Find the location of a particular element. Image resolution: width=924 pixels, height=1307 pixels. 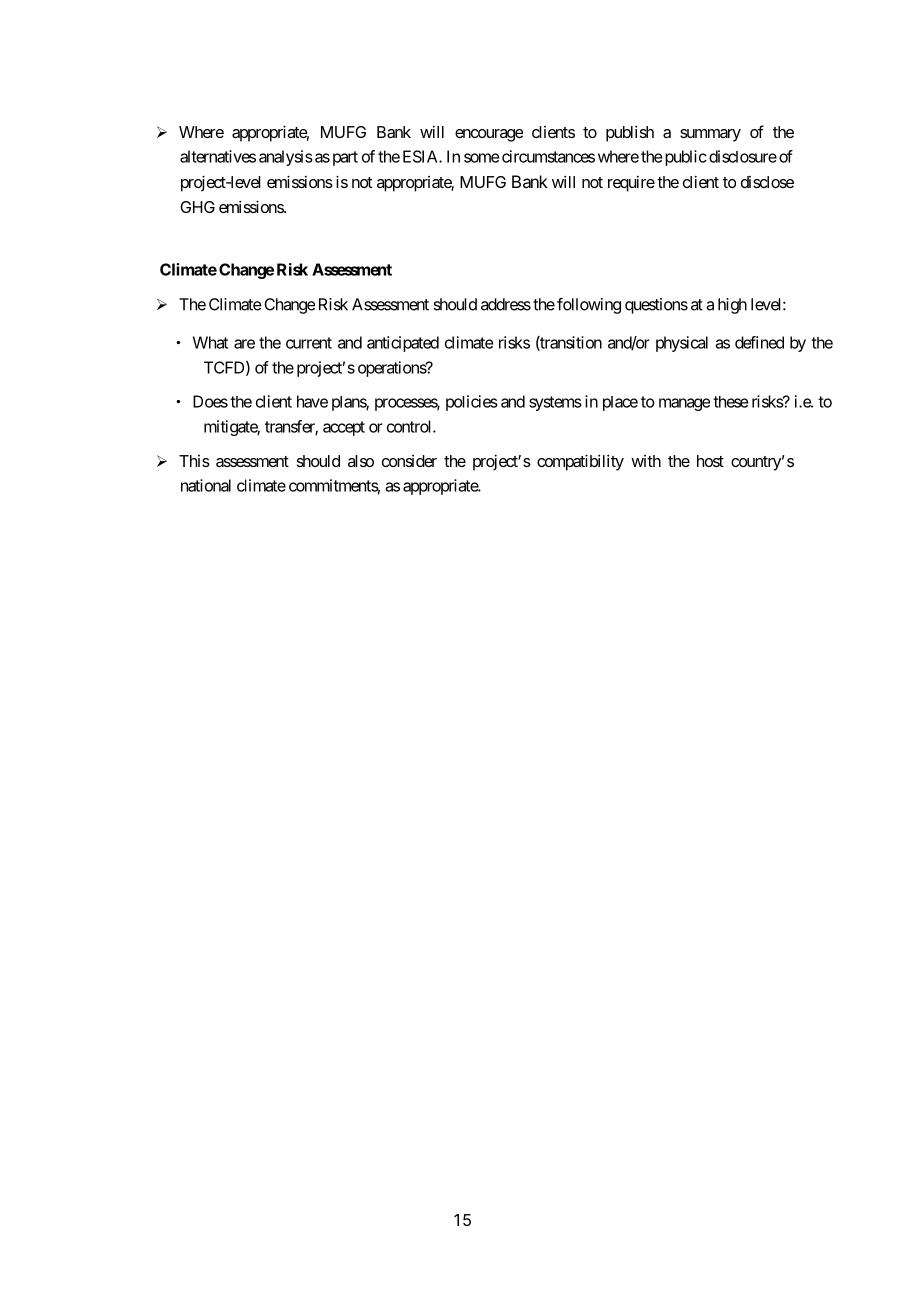

encourage is located at coordinates (489, 135).
